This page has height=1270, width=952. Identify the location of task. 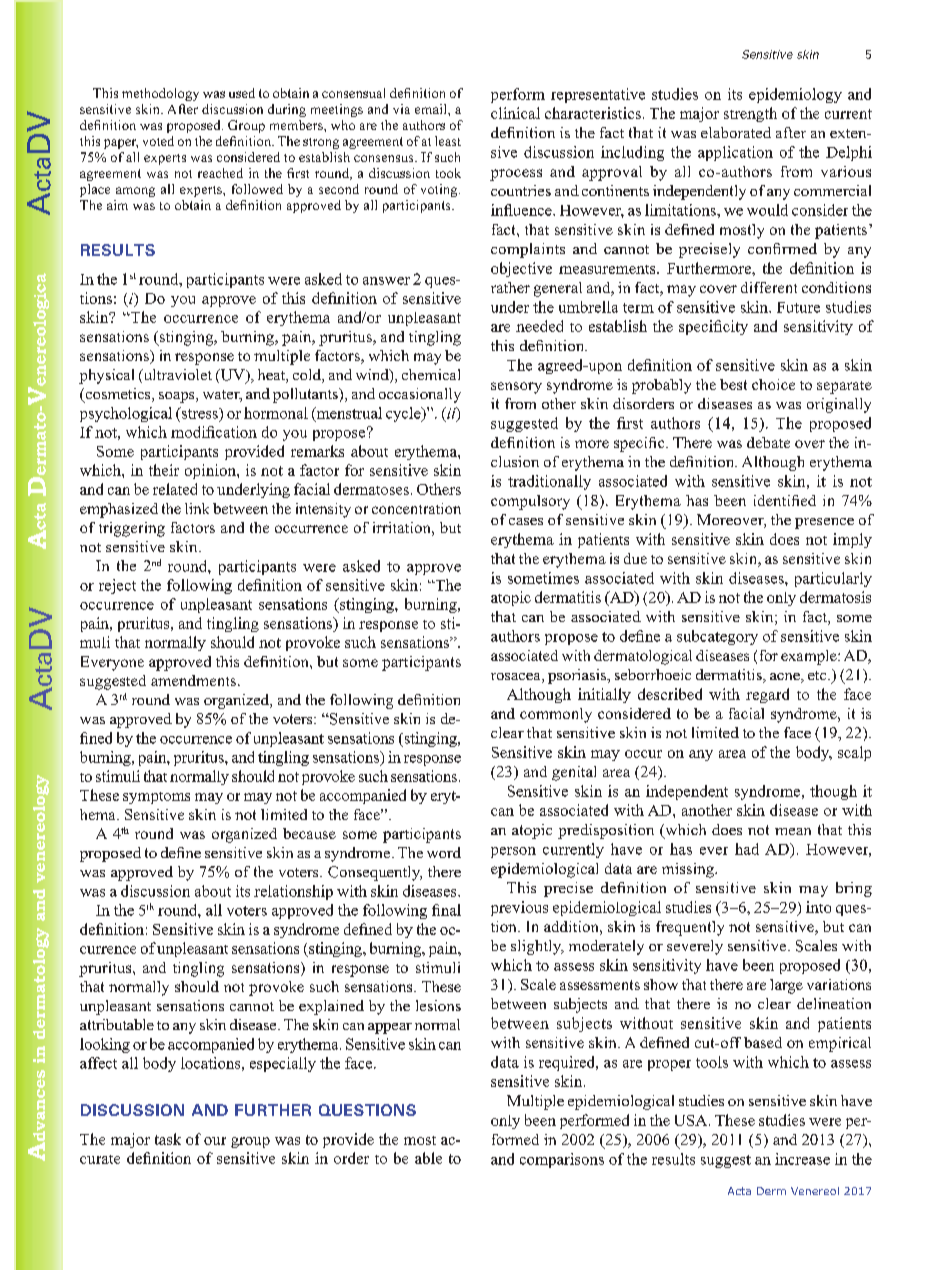
(168, 1139).
